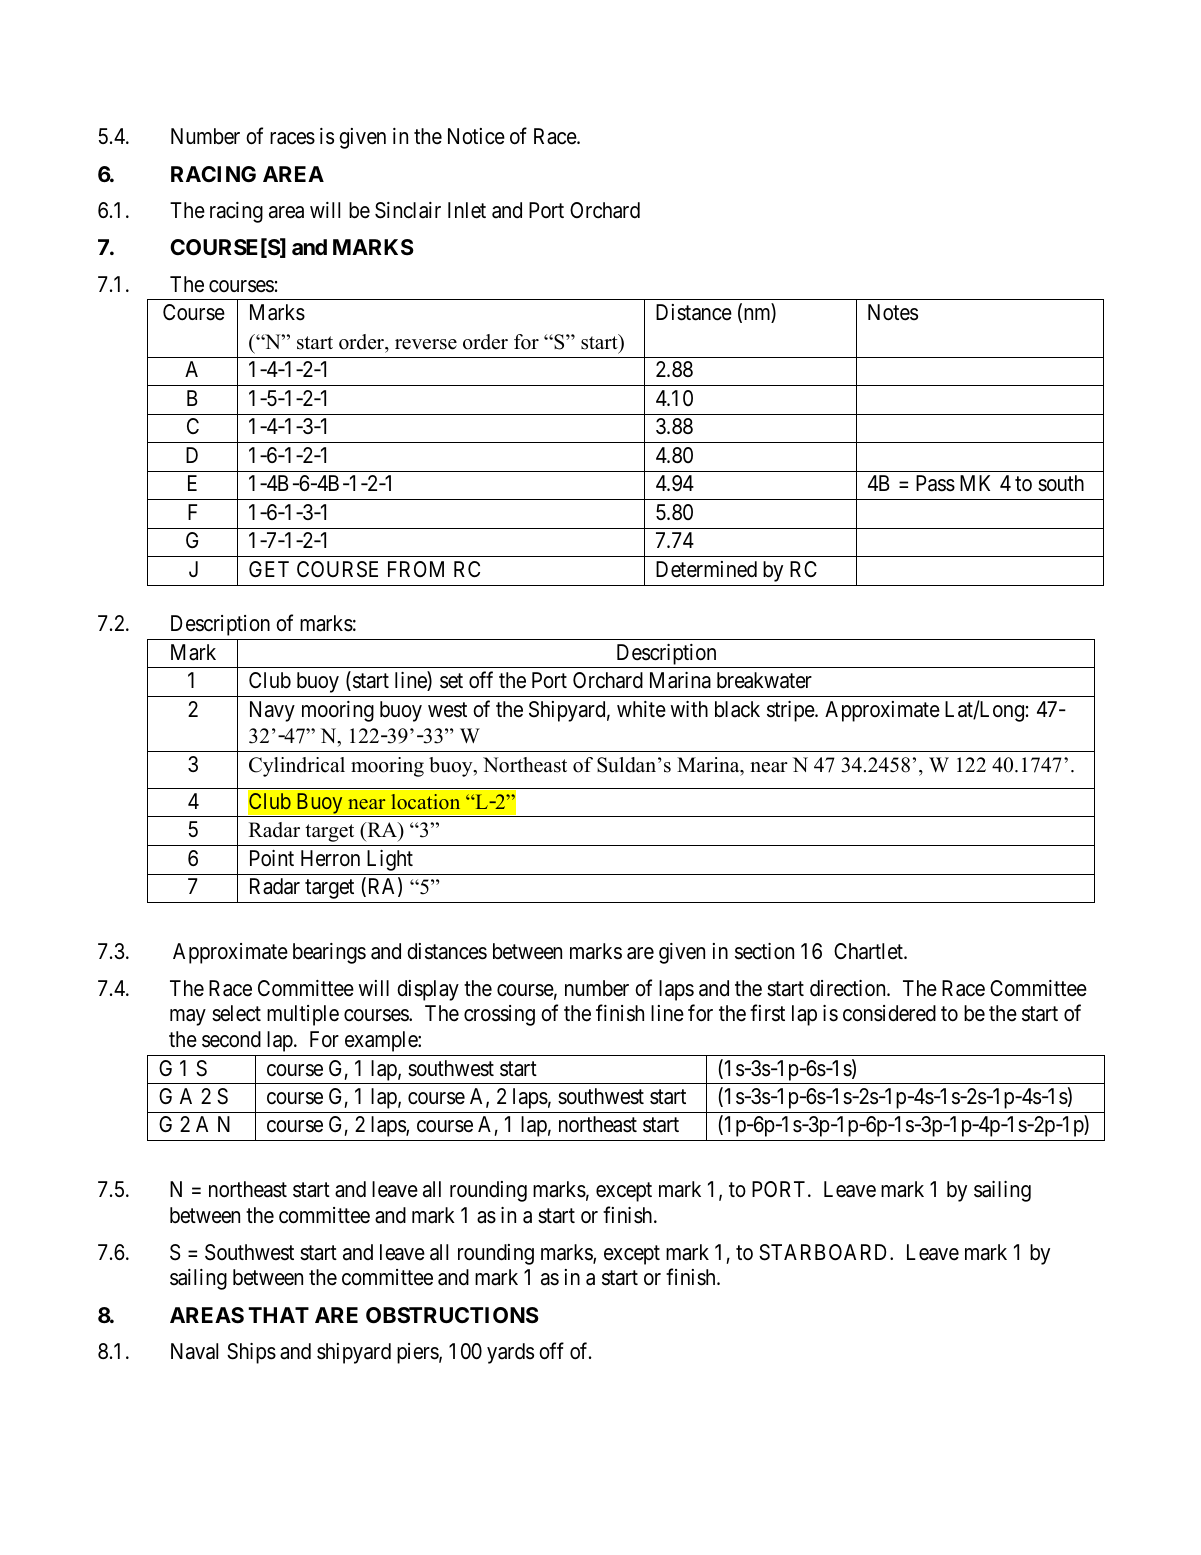 The height and width of the page is (1555, 1201). Describe the element at coordinates (893, 312) in the page. I see `Notes` at that location.
